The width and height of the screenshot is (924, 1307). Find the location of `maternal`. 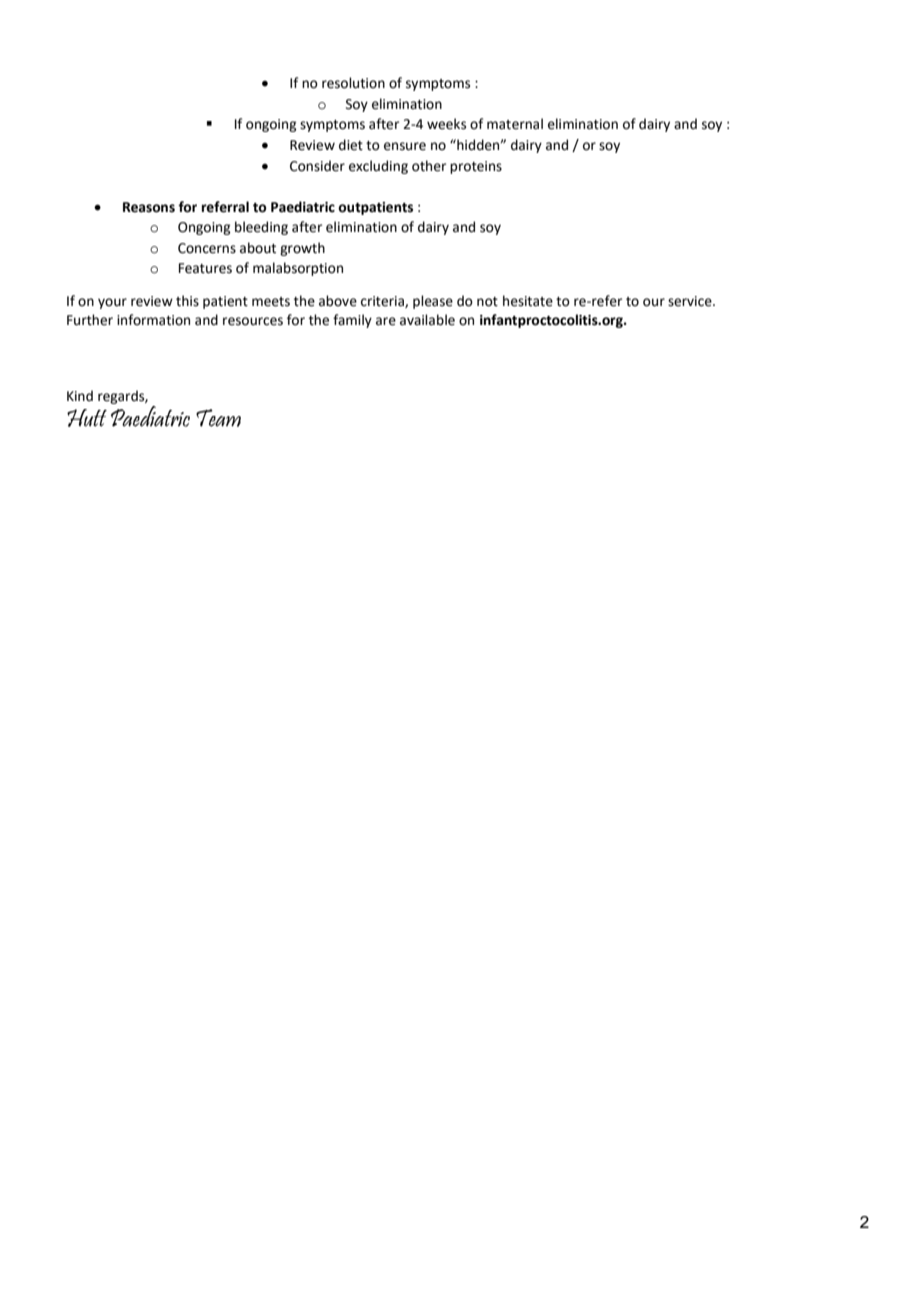

maternal is located at coordinates (515, 124).
